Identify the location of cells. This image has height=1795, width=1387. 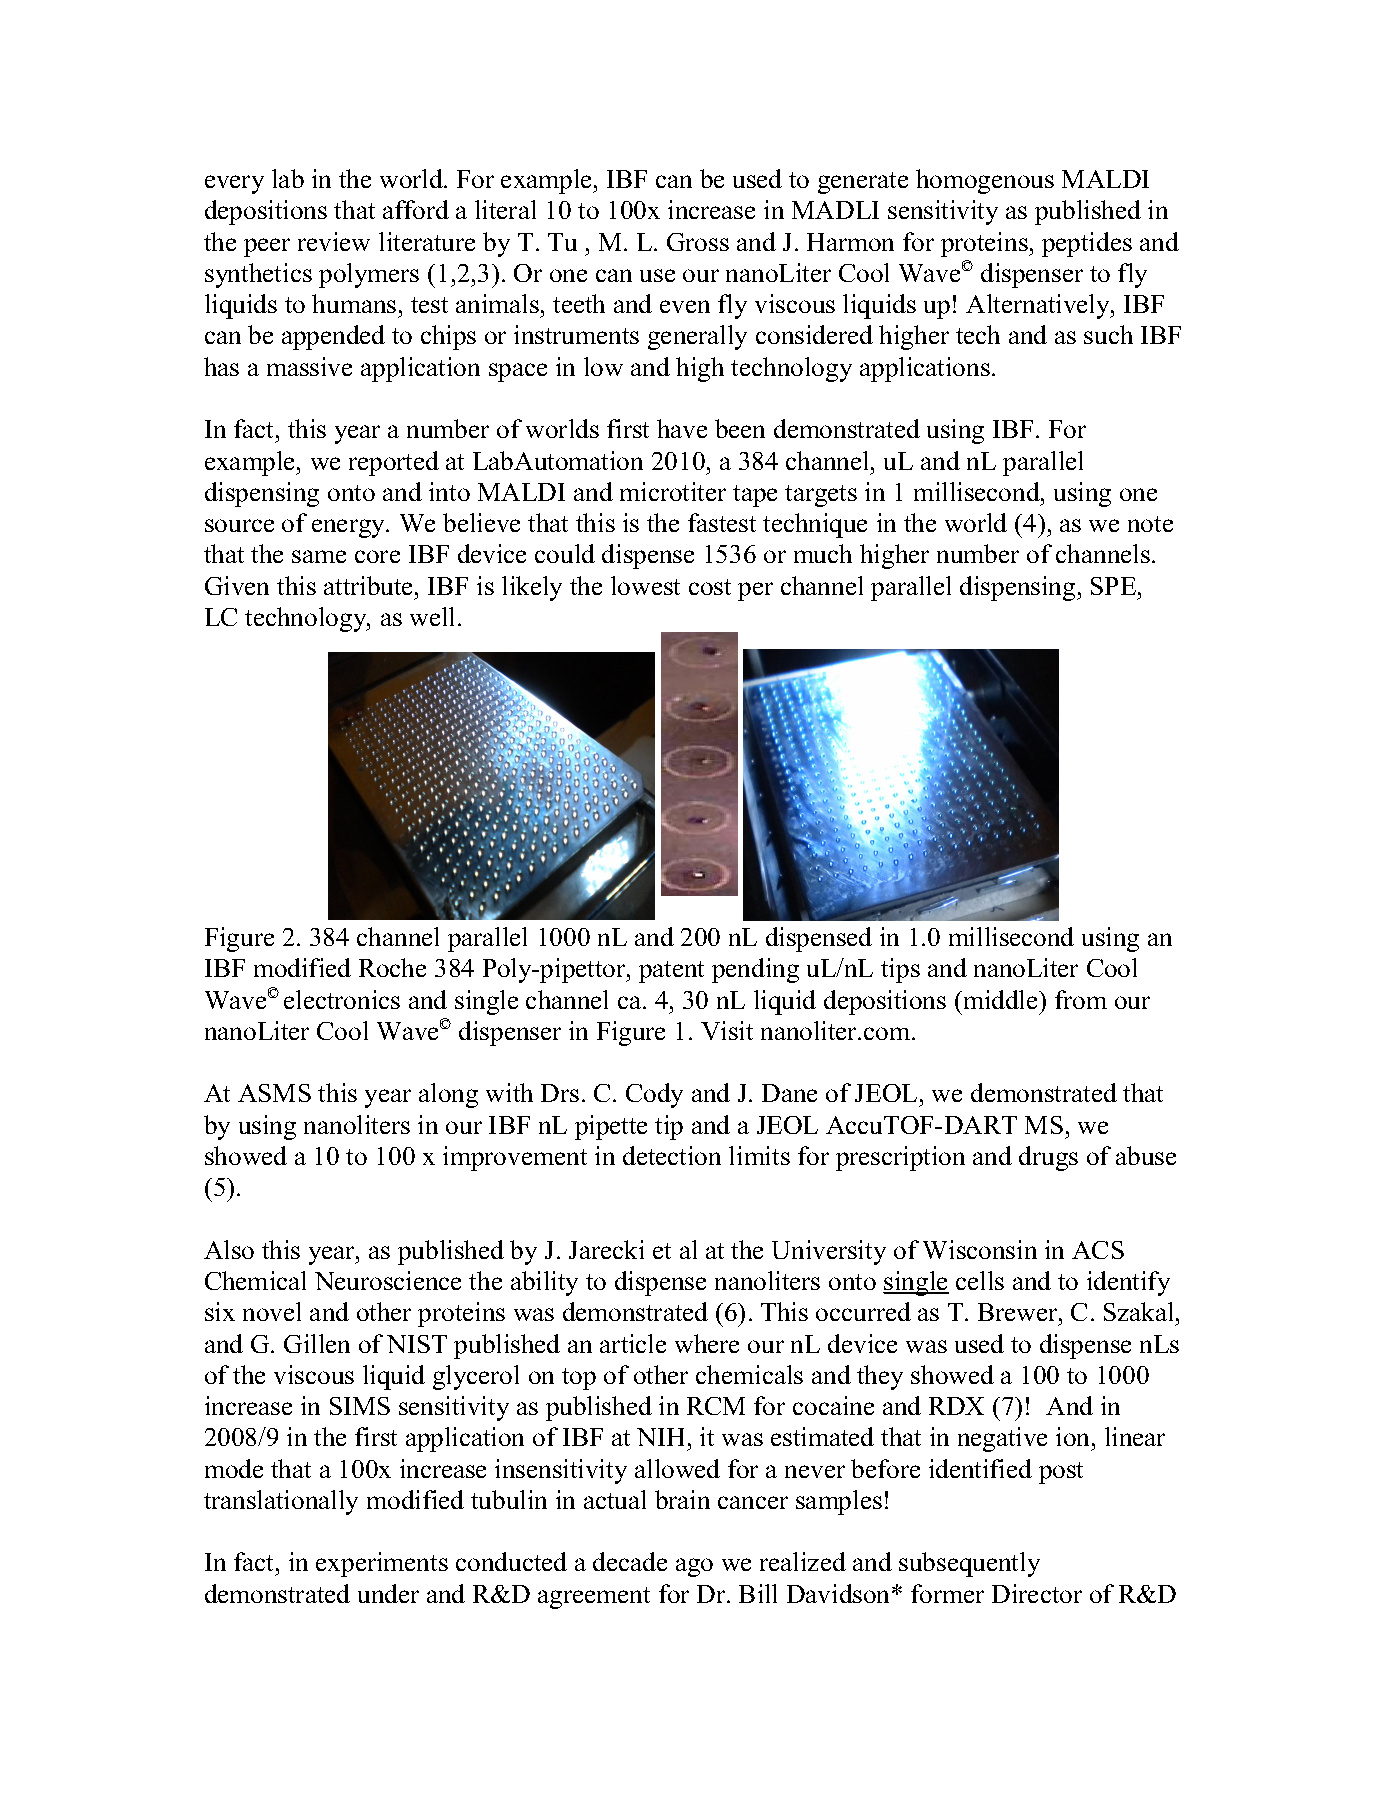
(980, 1280).
